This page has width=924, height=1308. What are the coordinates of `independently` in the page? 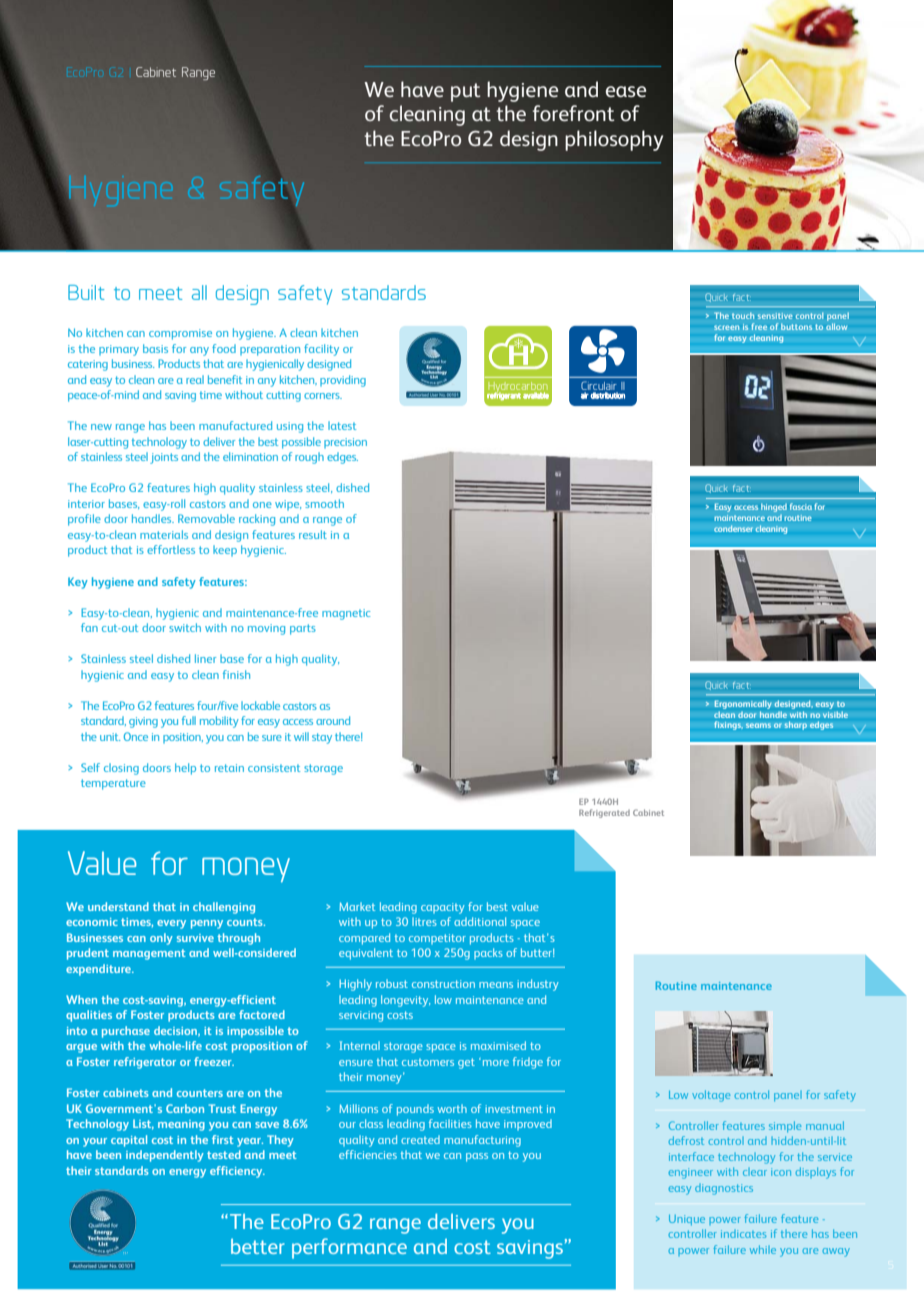 It's located at (165, 1156).
